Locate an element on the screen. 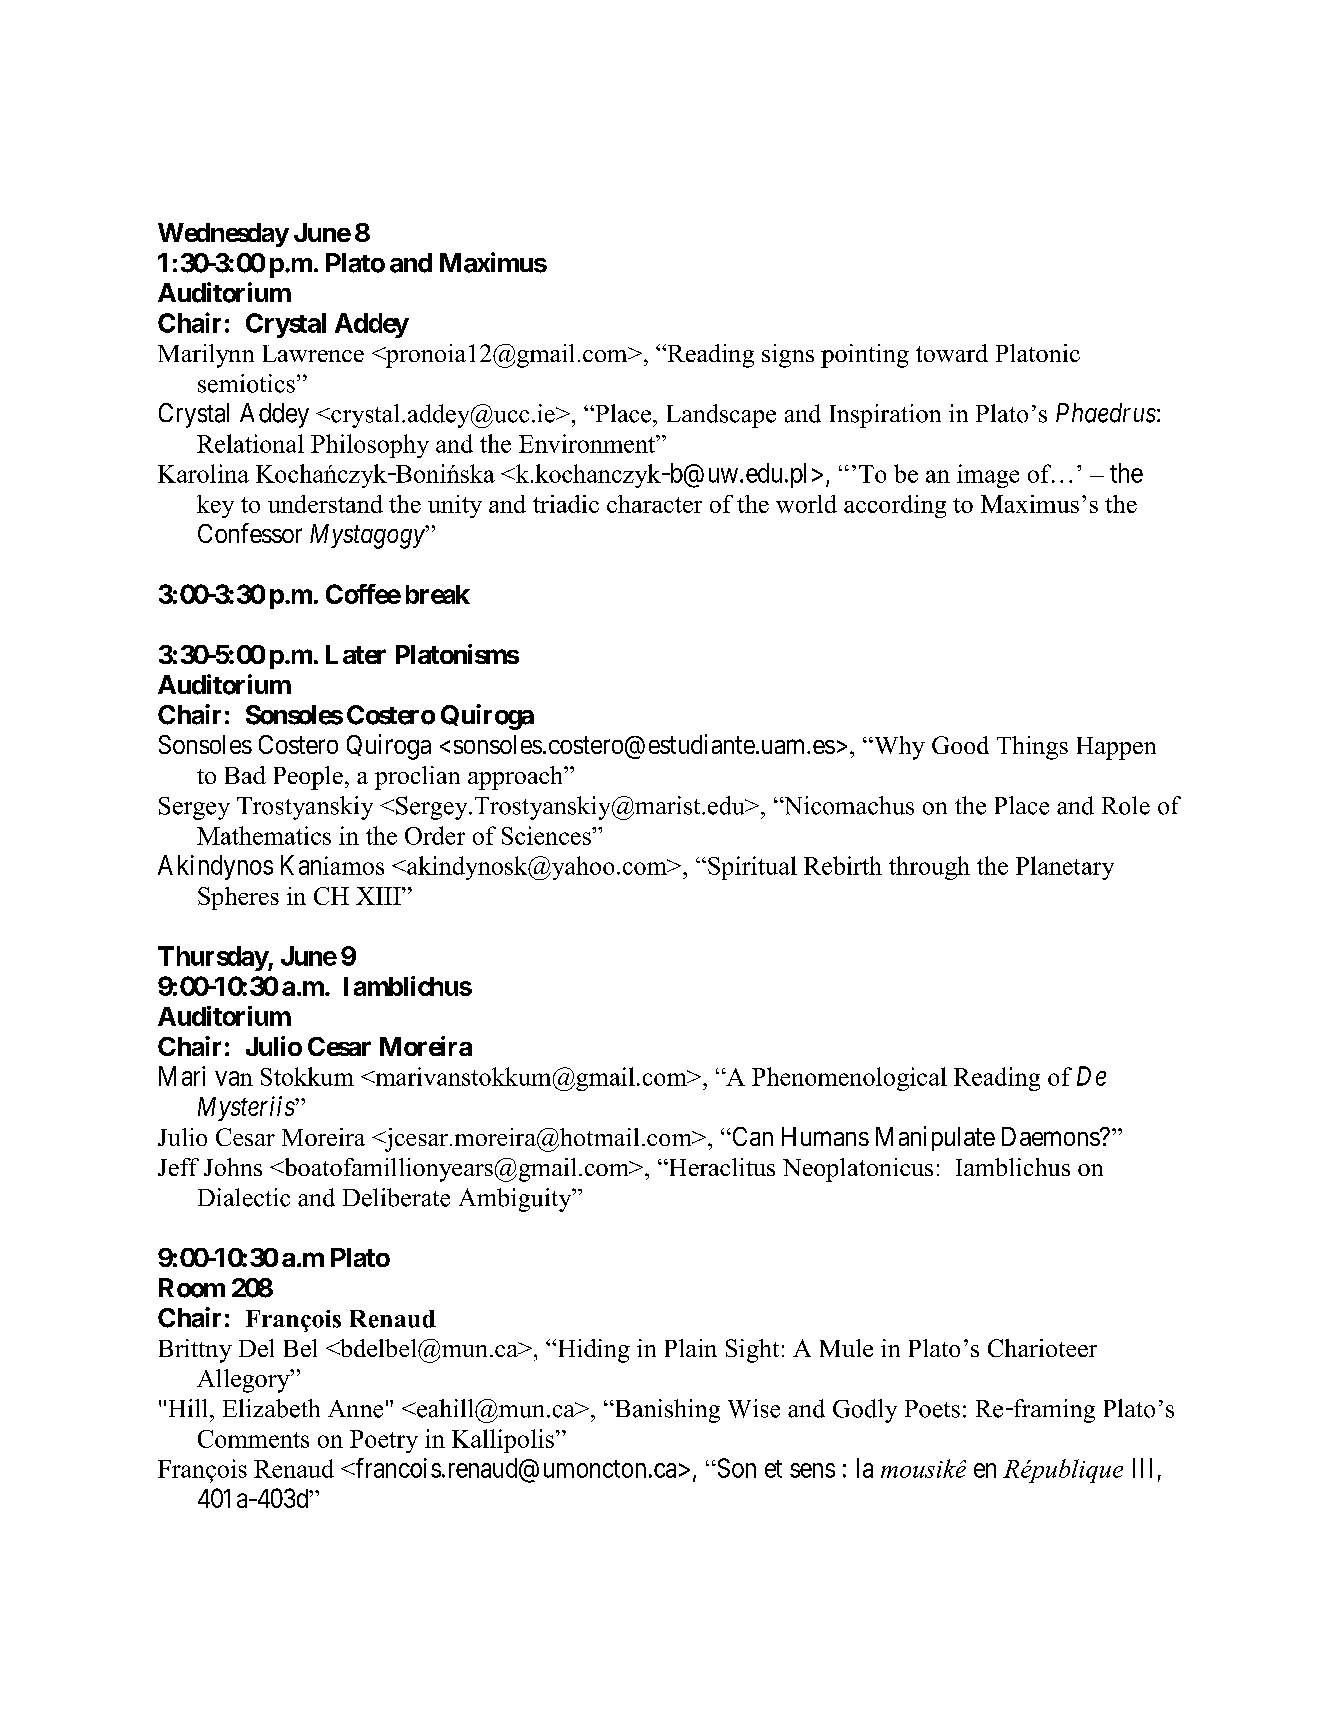  Can is located at coordinates (751, 1136).
